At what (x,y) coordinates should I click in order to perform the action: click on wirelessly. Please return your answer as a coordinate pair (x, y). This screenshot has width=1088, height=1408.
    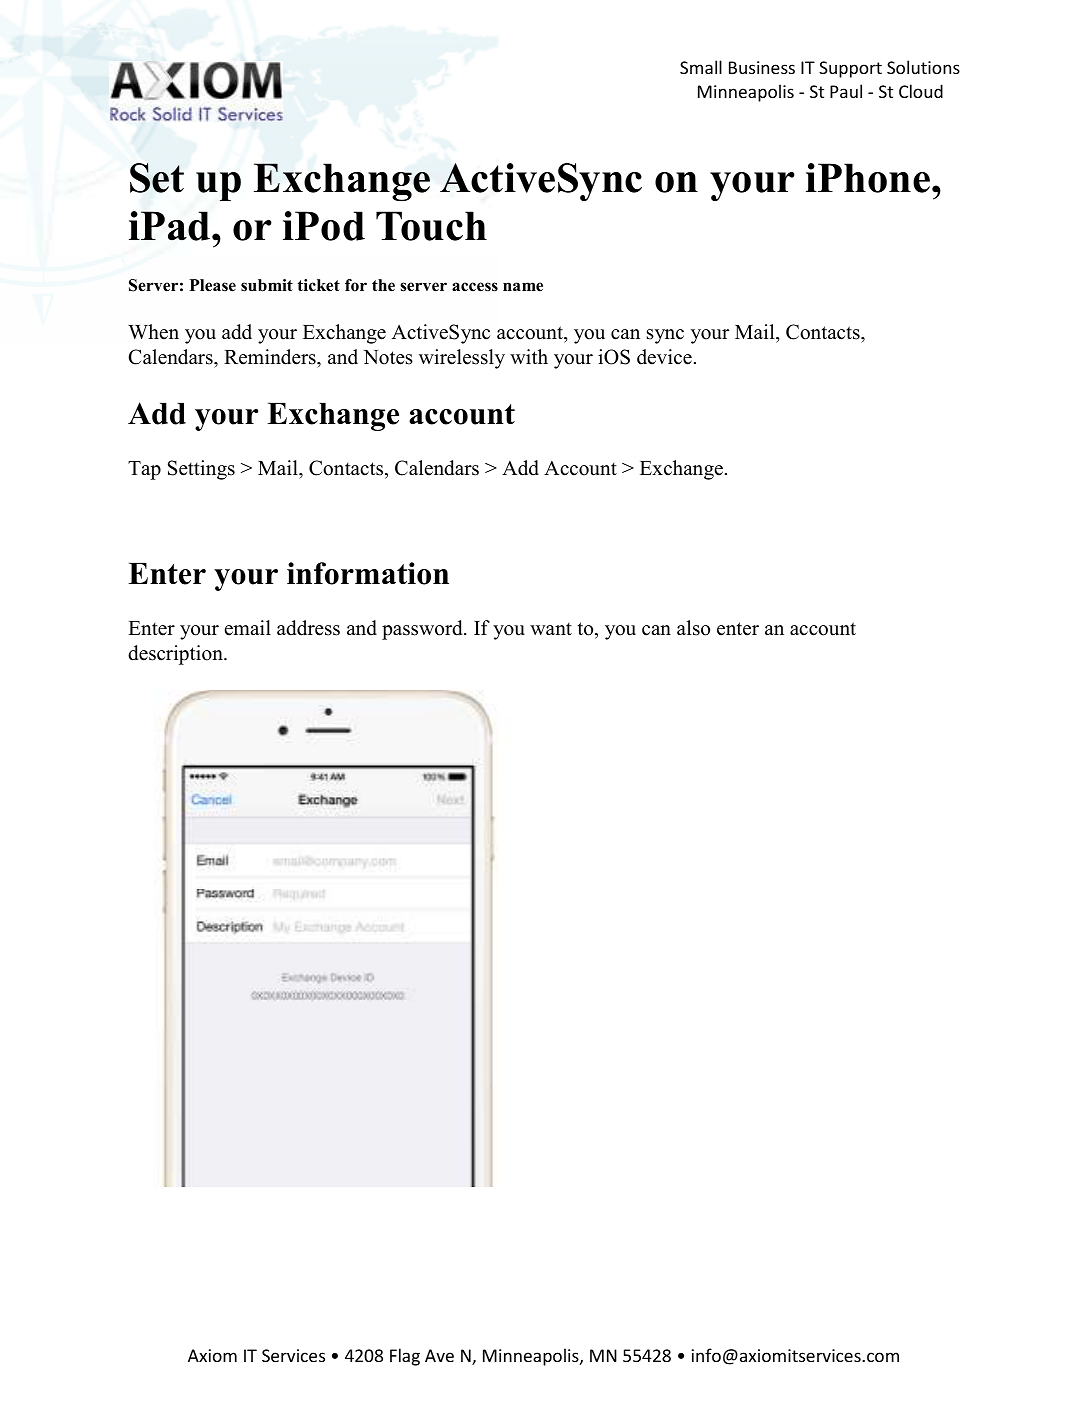
    Looking at the image, I should click on (462, 359).
